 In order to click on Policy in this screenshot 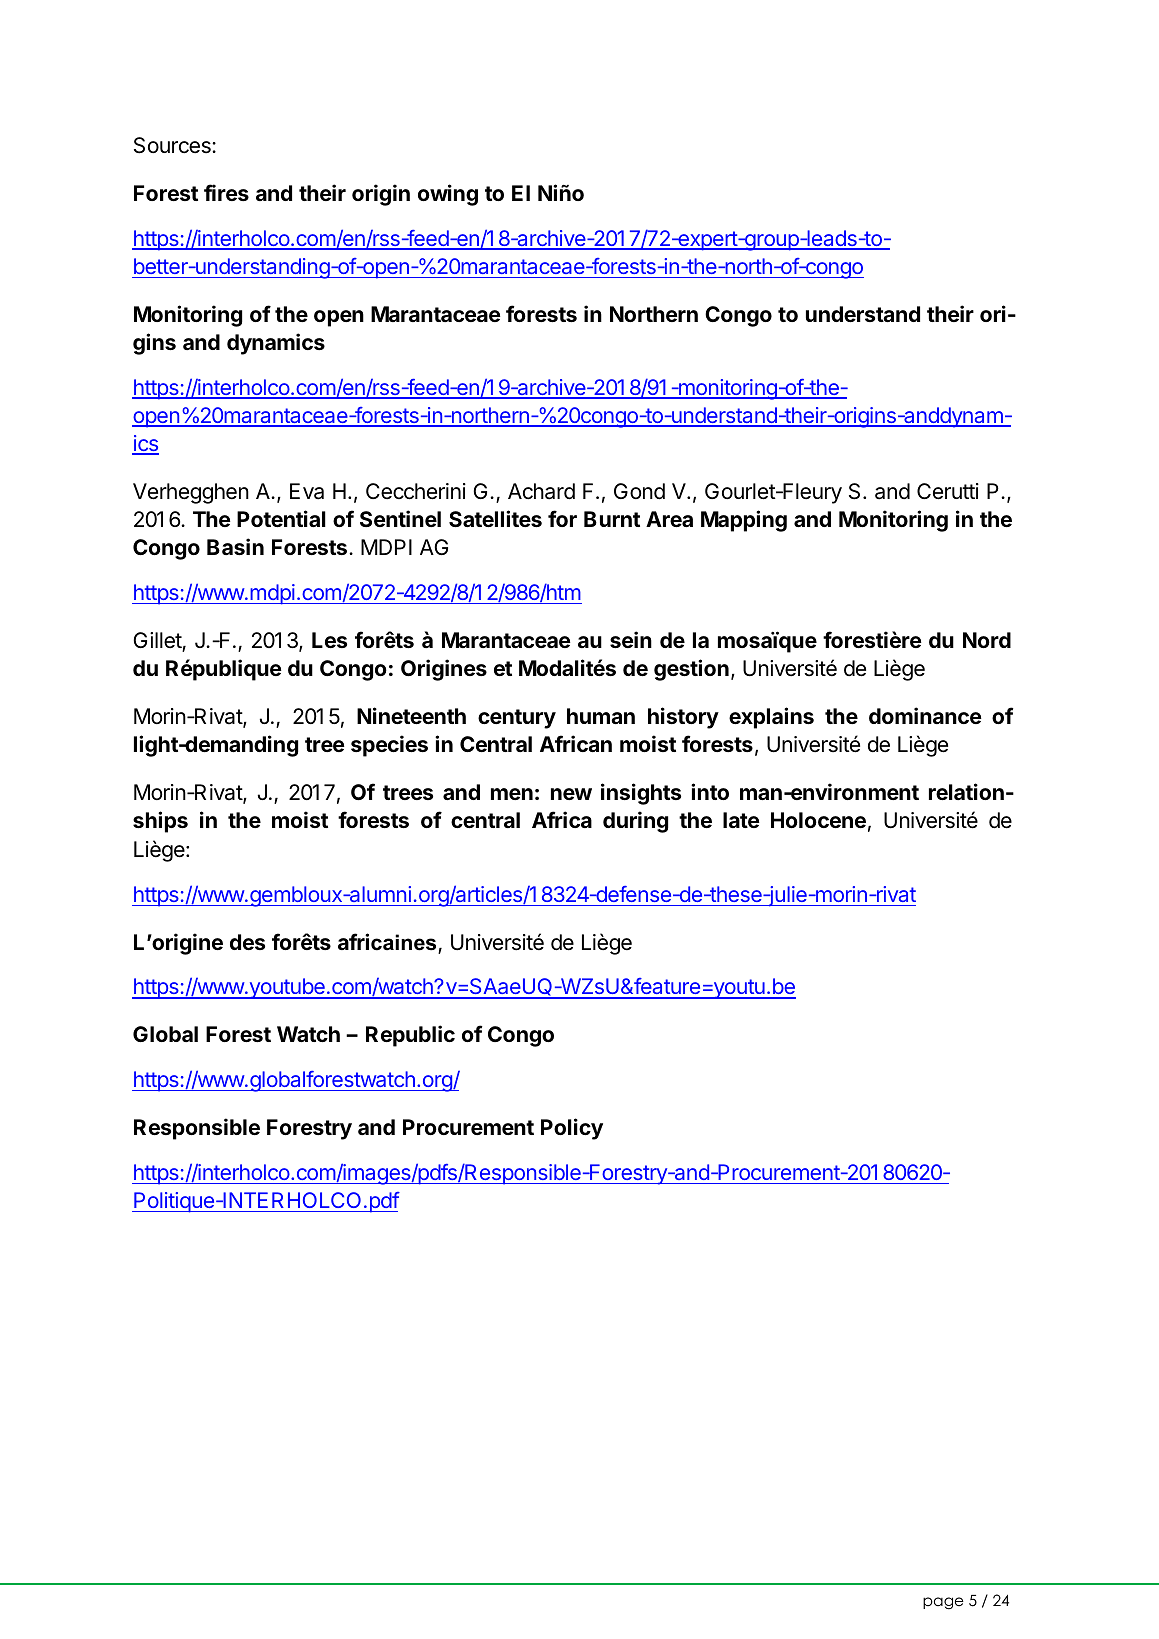, I will do `click(572, 1129)`.
